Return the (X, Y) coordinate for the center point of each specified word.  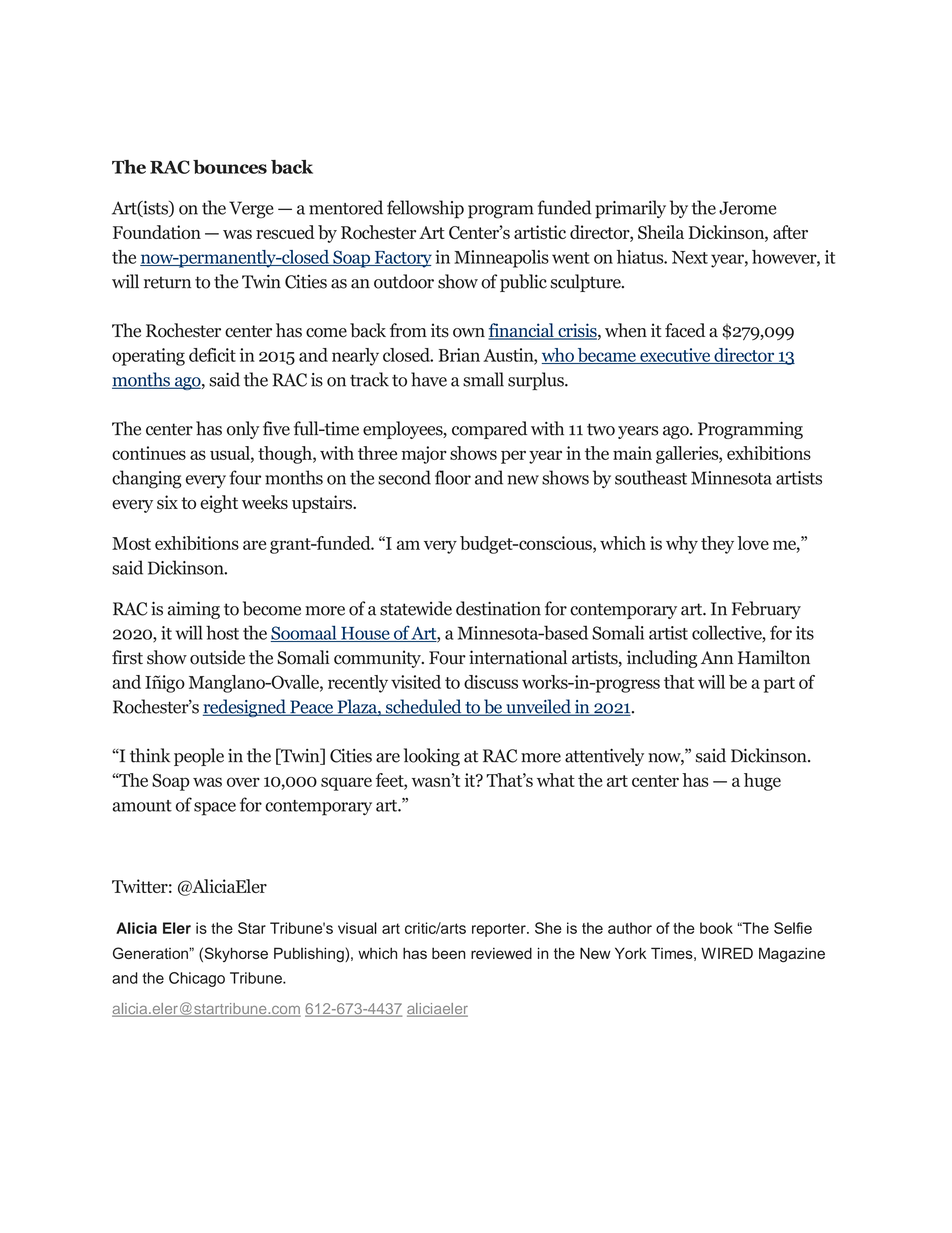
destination (498, 608)
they (717, 545)
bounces (230, 167)
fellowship (425, 209)
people (199, 757)
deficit (212, 355)
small (483, 379)
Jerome (748, 208)
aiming (194, 610)
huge (762, 782)
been (448, 953)
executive (675, 356)
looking (432, 757)
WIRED (727, 953)
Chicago (197, 979)
